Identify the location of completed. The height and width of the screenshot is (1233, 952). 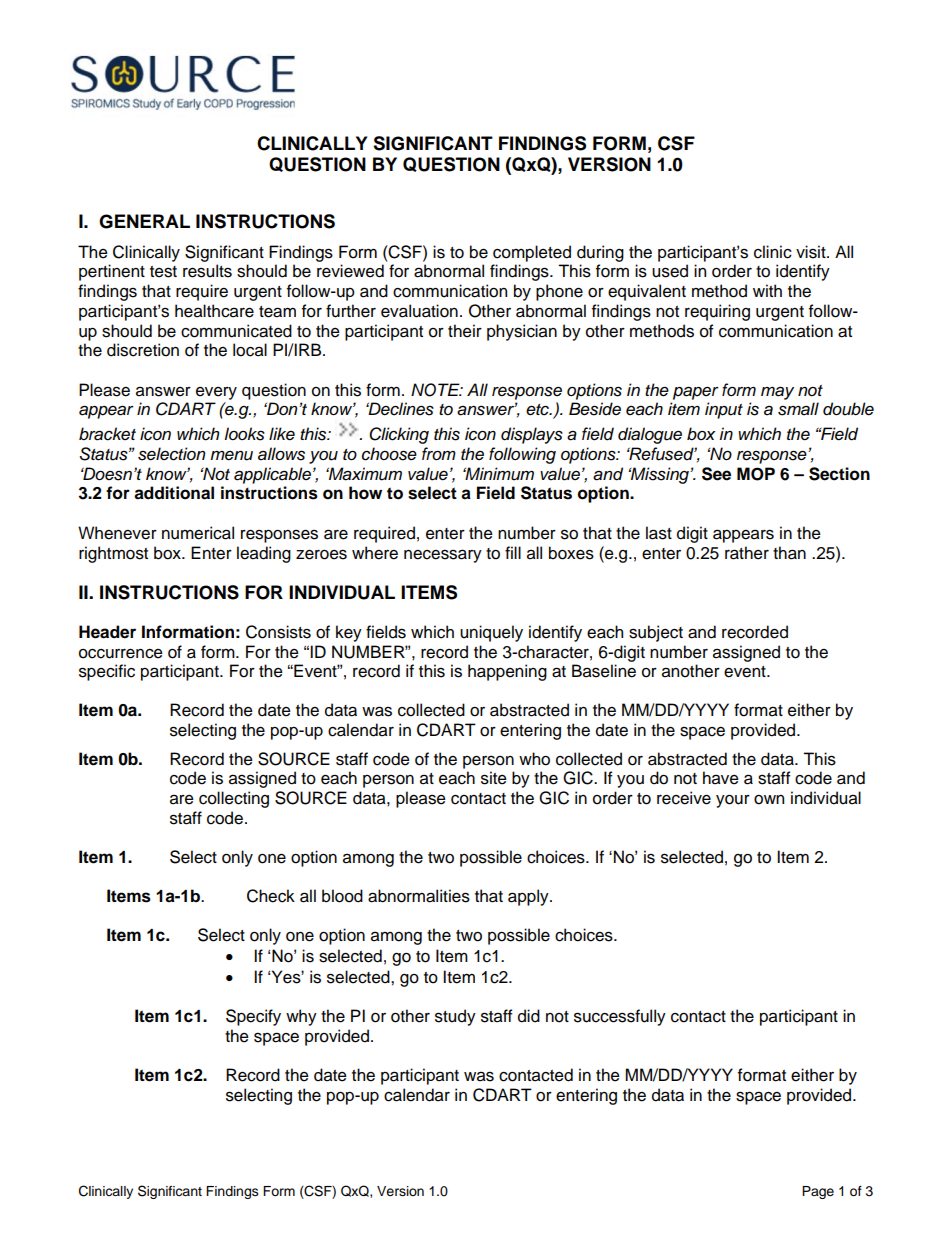
(532, 253).
